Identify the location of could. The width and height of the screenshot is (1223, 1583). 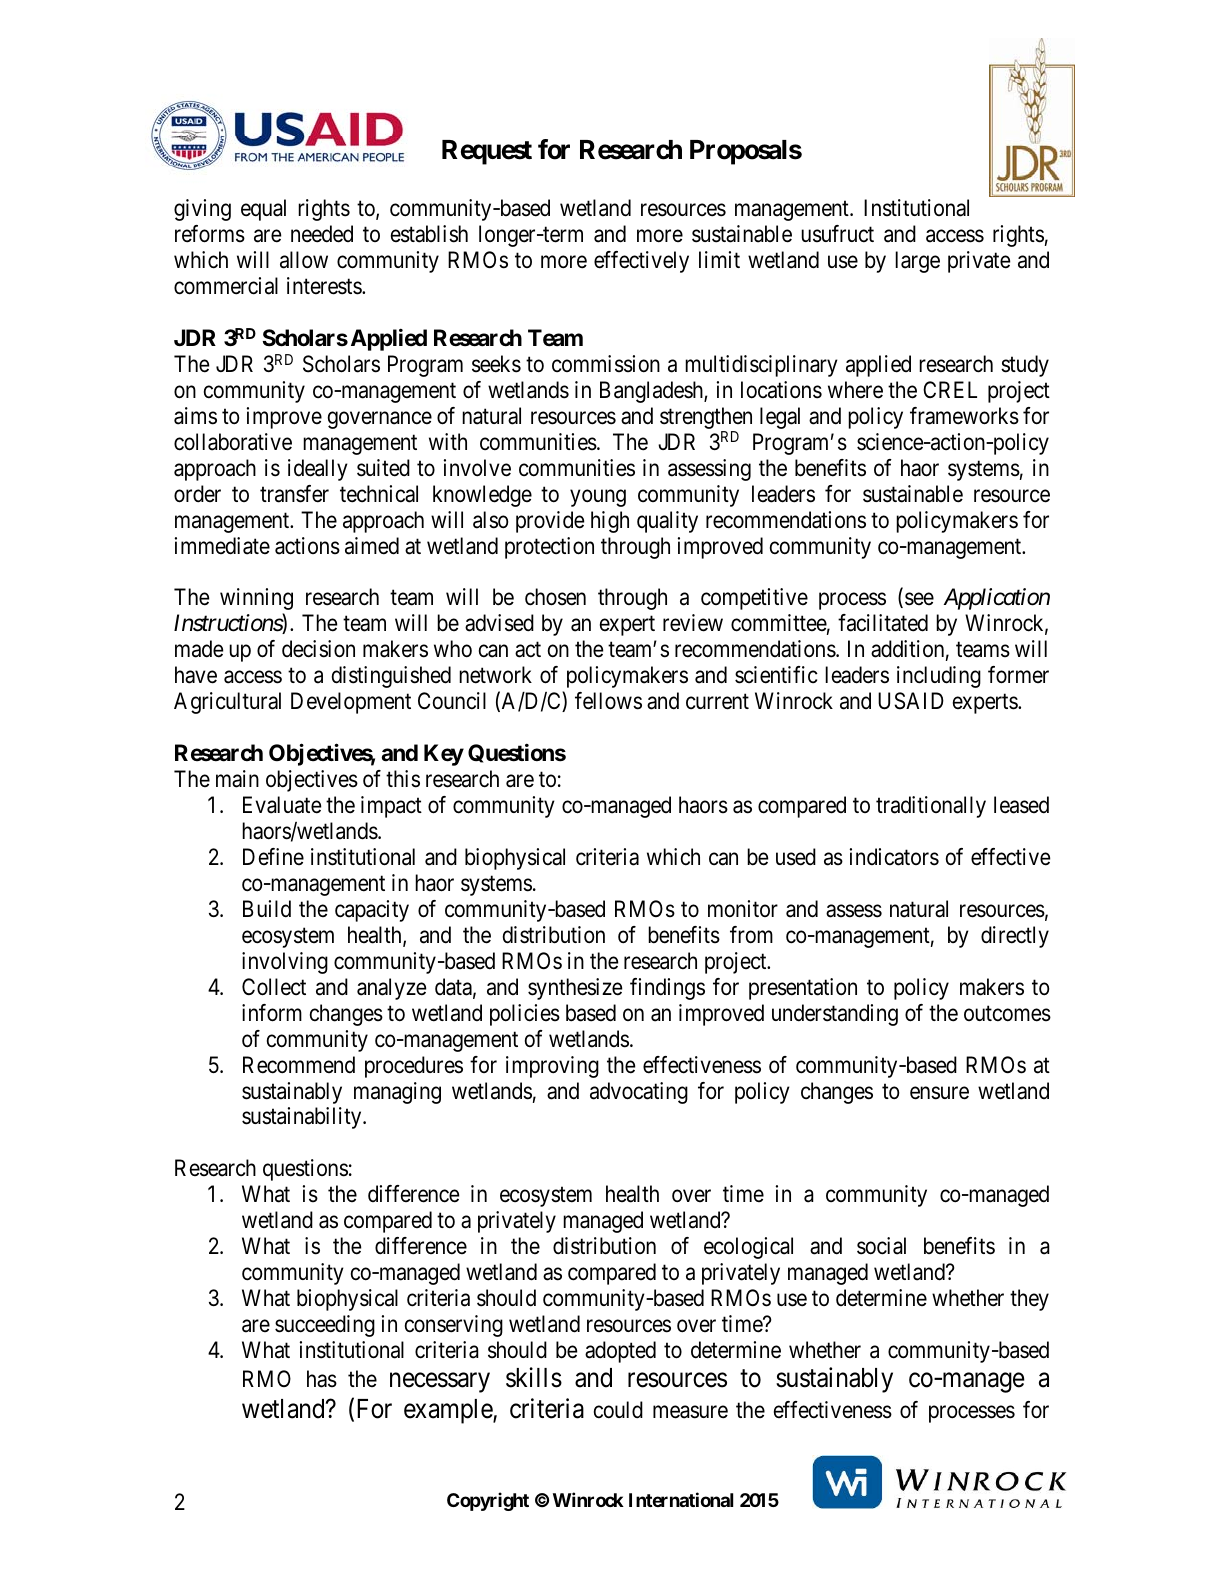
(618, 1410).
